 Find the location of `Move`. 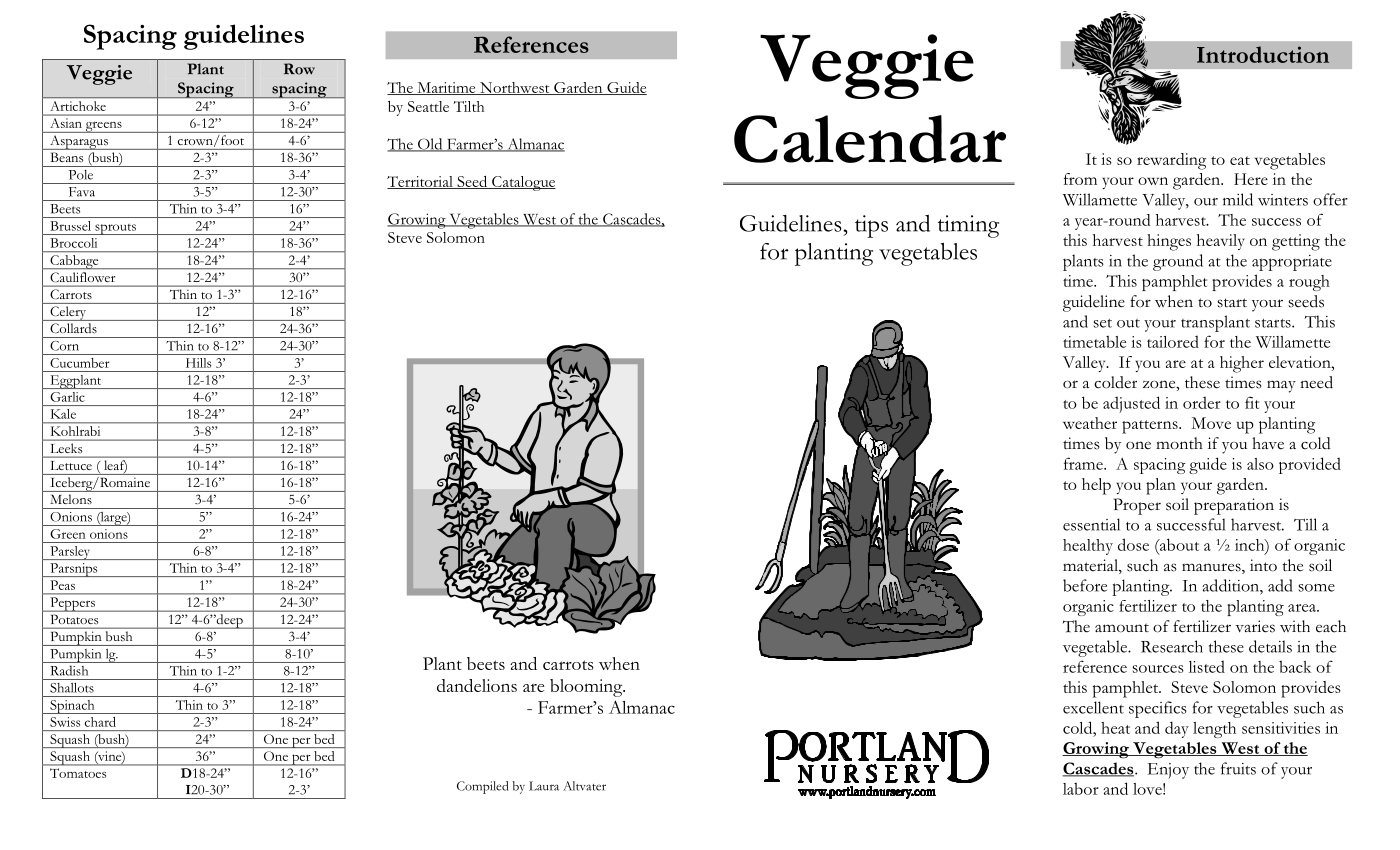

Move is located at coordinates (1211, 423).
